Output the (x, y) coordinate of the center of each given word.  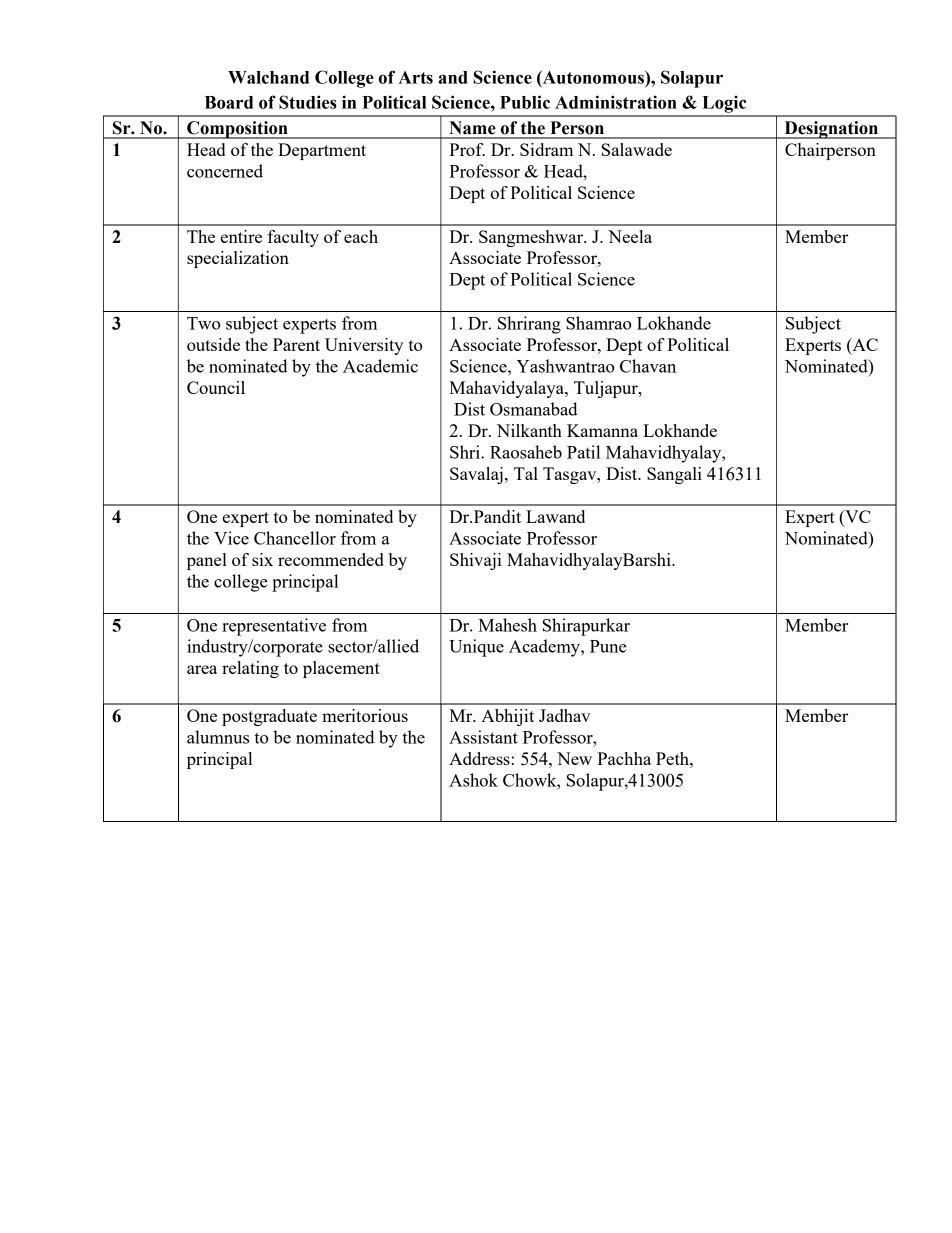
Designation (831, 130)
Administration (616, 102)
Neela (630, 236)
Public (525, 102)
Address (480, 758)
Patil (583, 452)
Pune (608, 646)
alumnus (218, 737)
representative (274, 627)
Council (216, 387)
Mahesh (507, 625)
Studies (308, 102)
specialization (238, 259)
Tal (526, 473)
